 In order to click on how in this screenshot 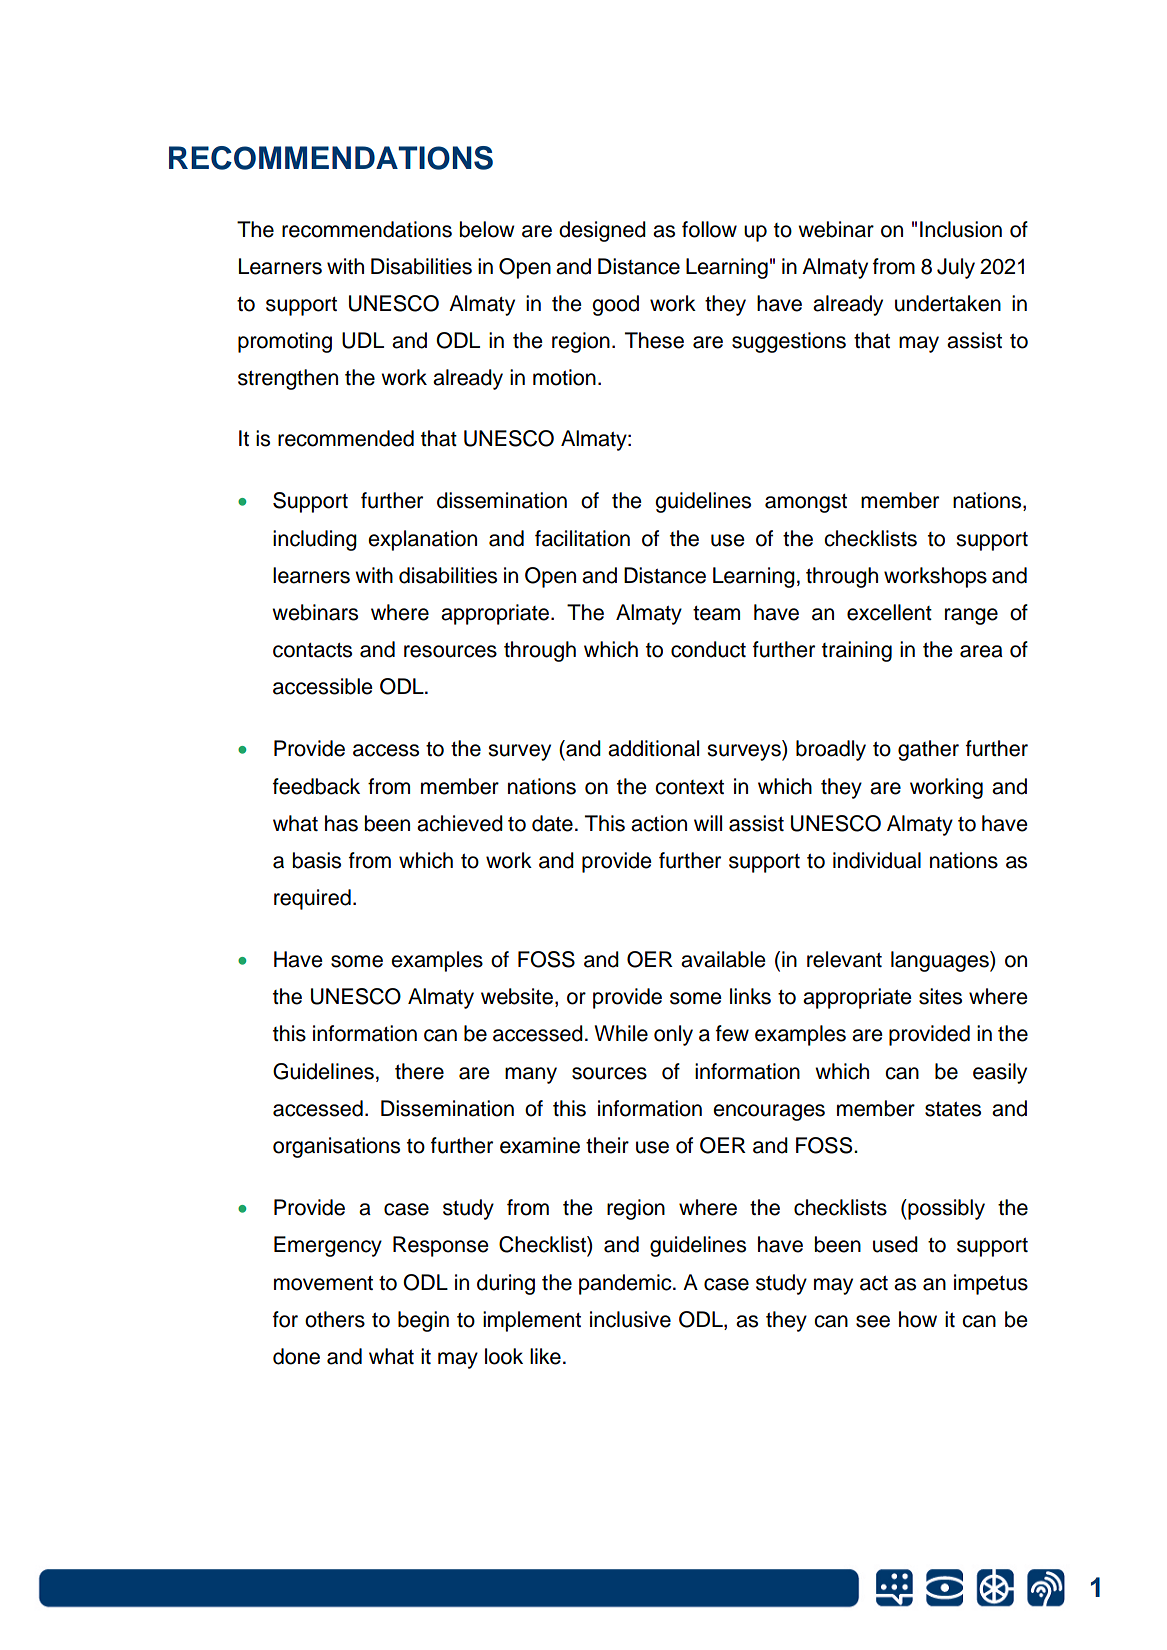, I will do `click(918, 1319)`.
